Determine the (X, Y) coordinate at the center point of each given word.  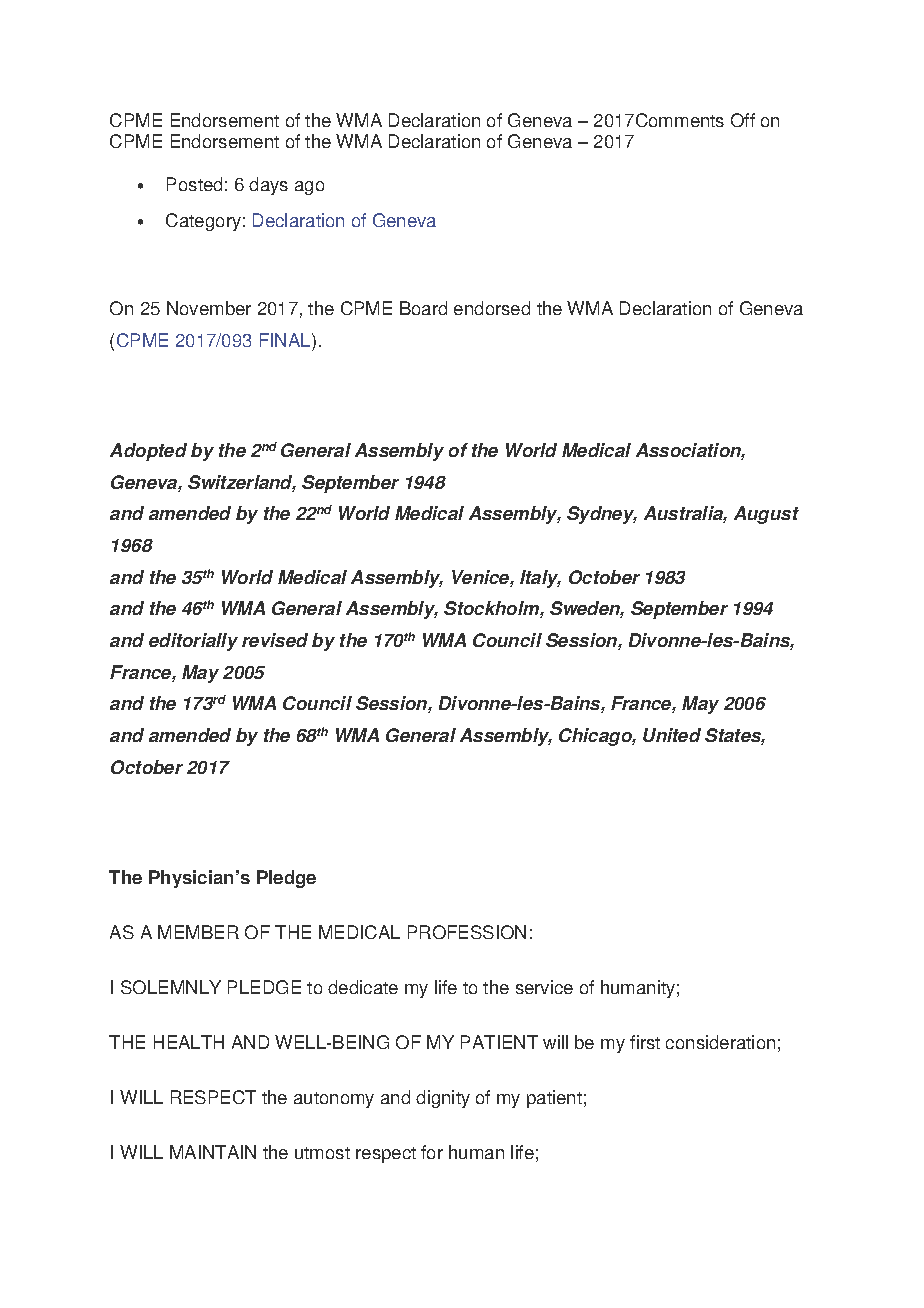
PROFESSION (467, 932)
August (766, 515)
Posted (194, 184)
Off (743, 120)
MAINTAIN (213, 1152)
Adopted (148, 452)
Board (423, 308)
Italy (540, 579)
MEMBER (198, 932)
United (672, 735)
